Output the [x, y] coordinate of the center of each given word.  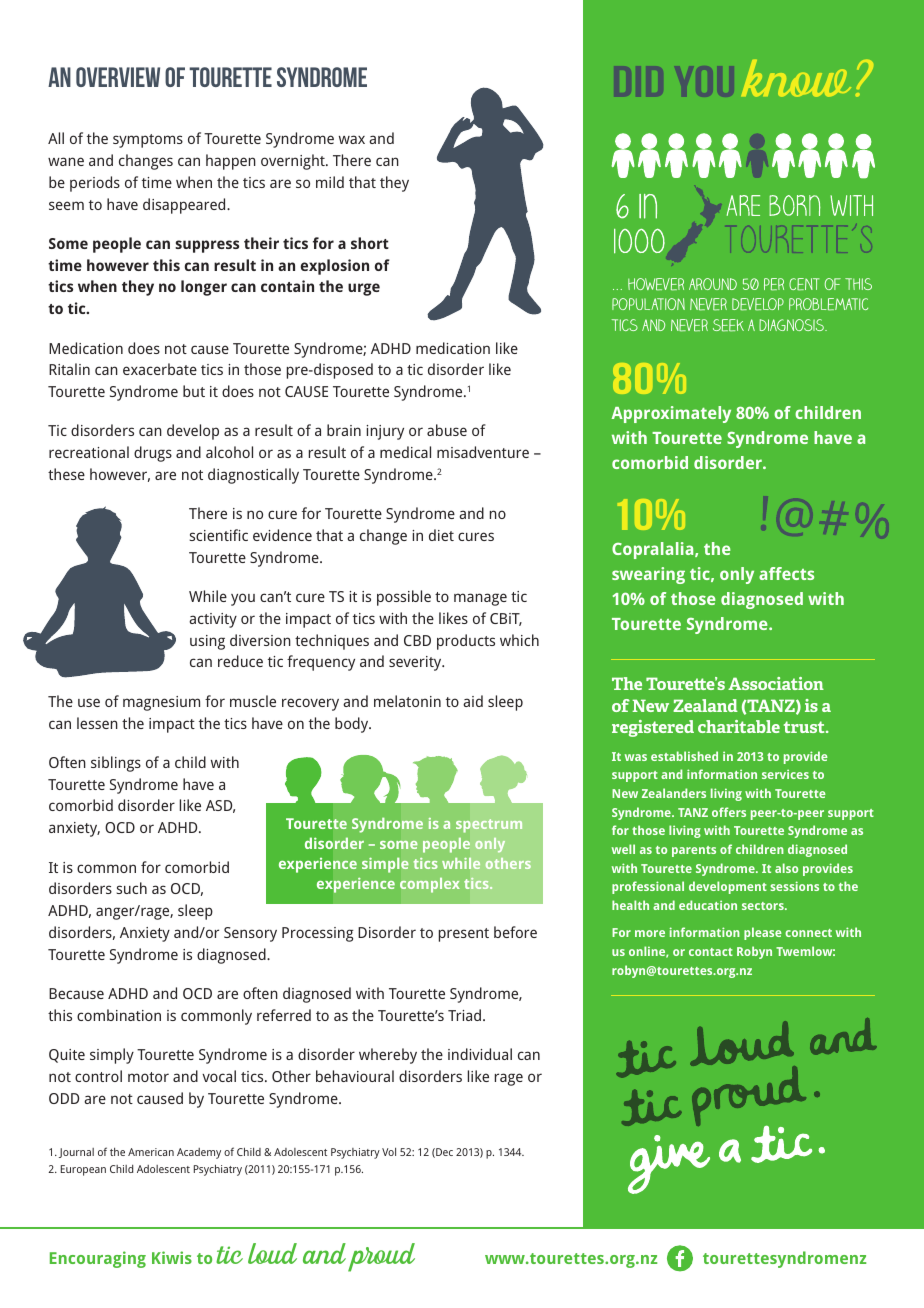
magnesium [161, 703]
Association [776, 683]
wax [352, 139]
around [713, 284]
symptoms [148, 141]
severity [416, 663]
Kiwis [172, 1257]
